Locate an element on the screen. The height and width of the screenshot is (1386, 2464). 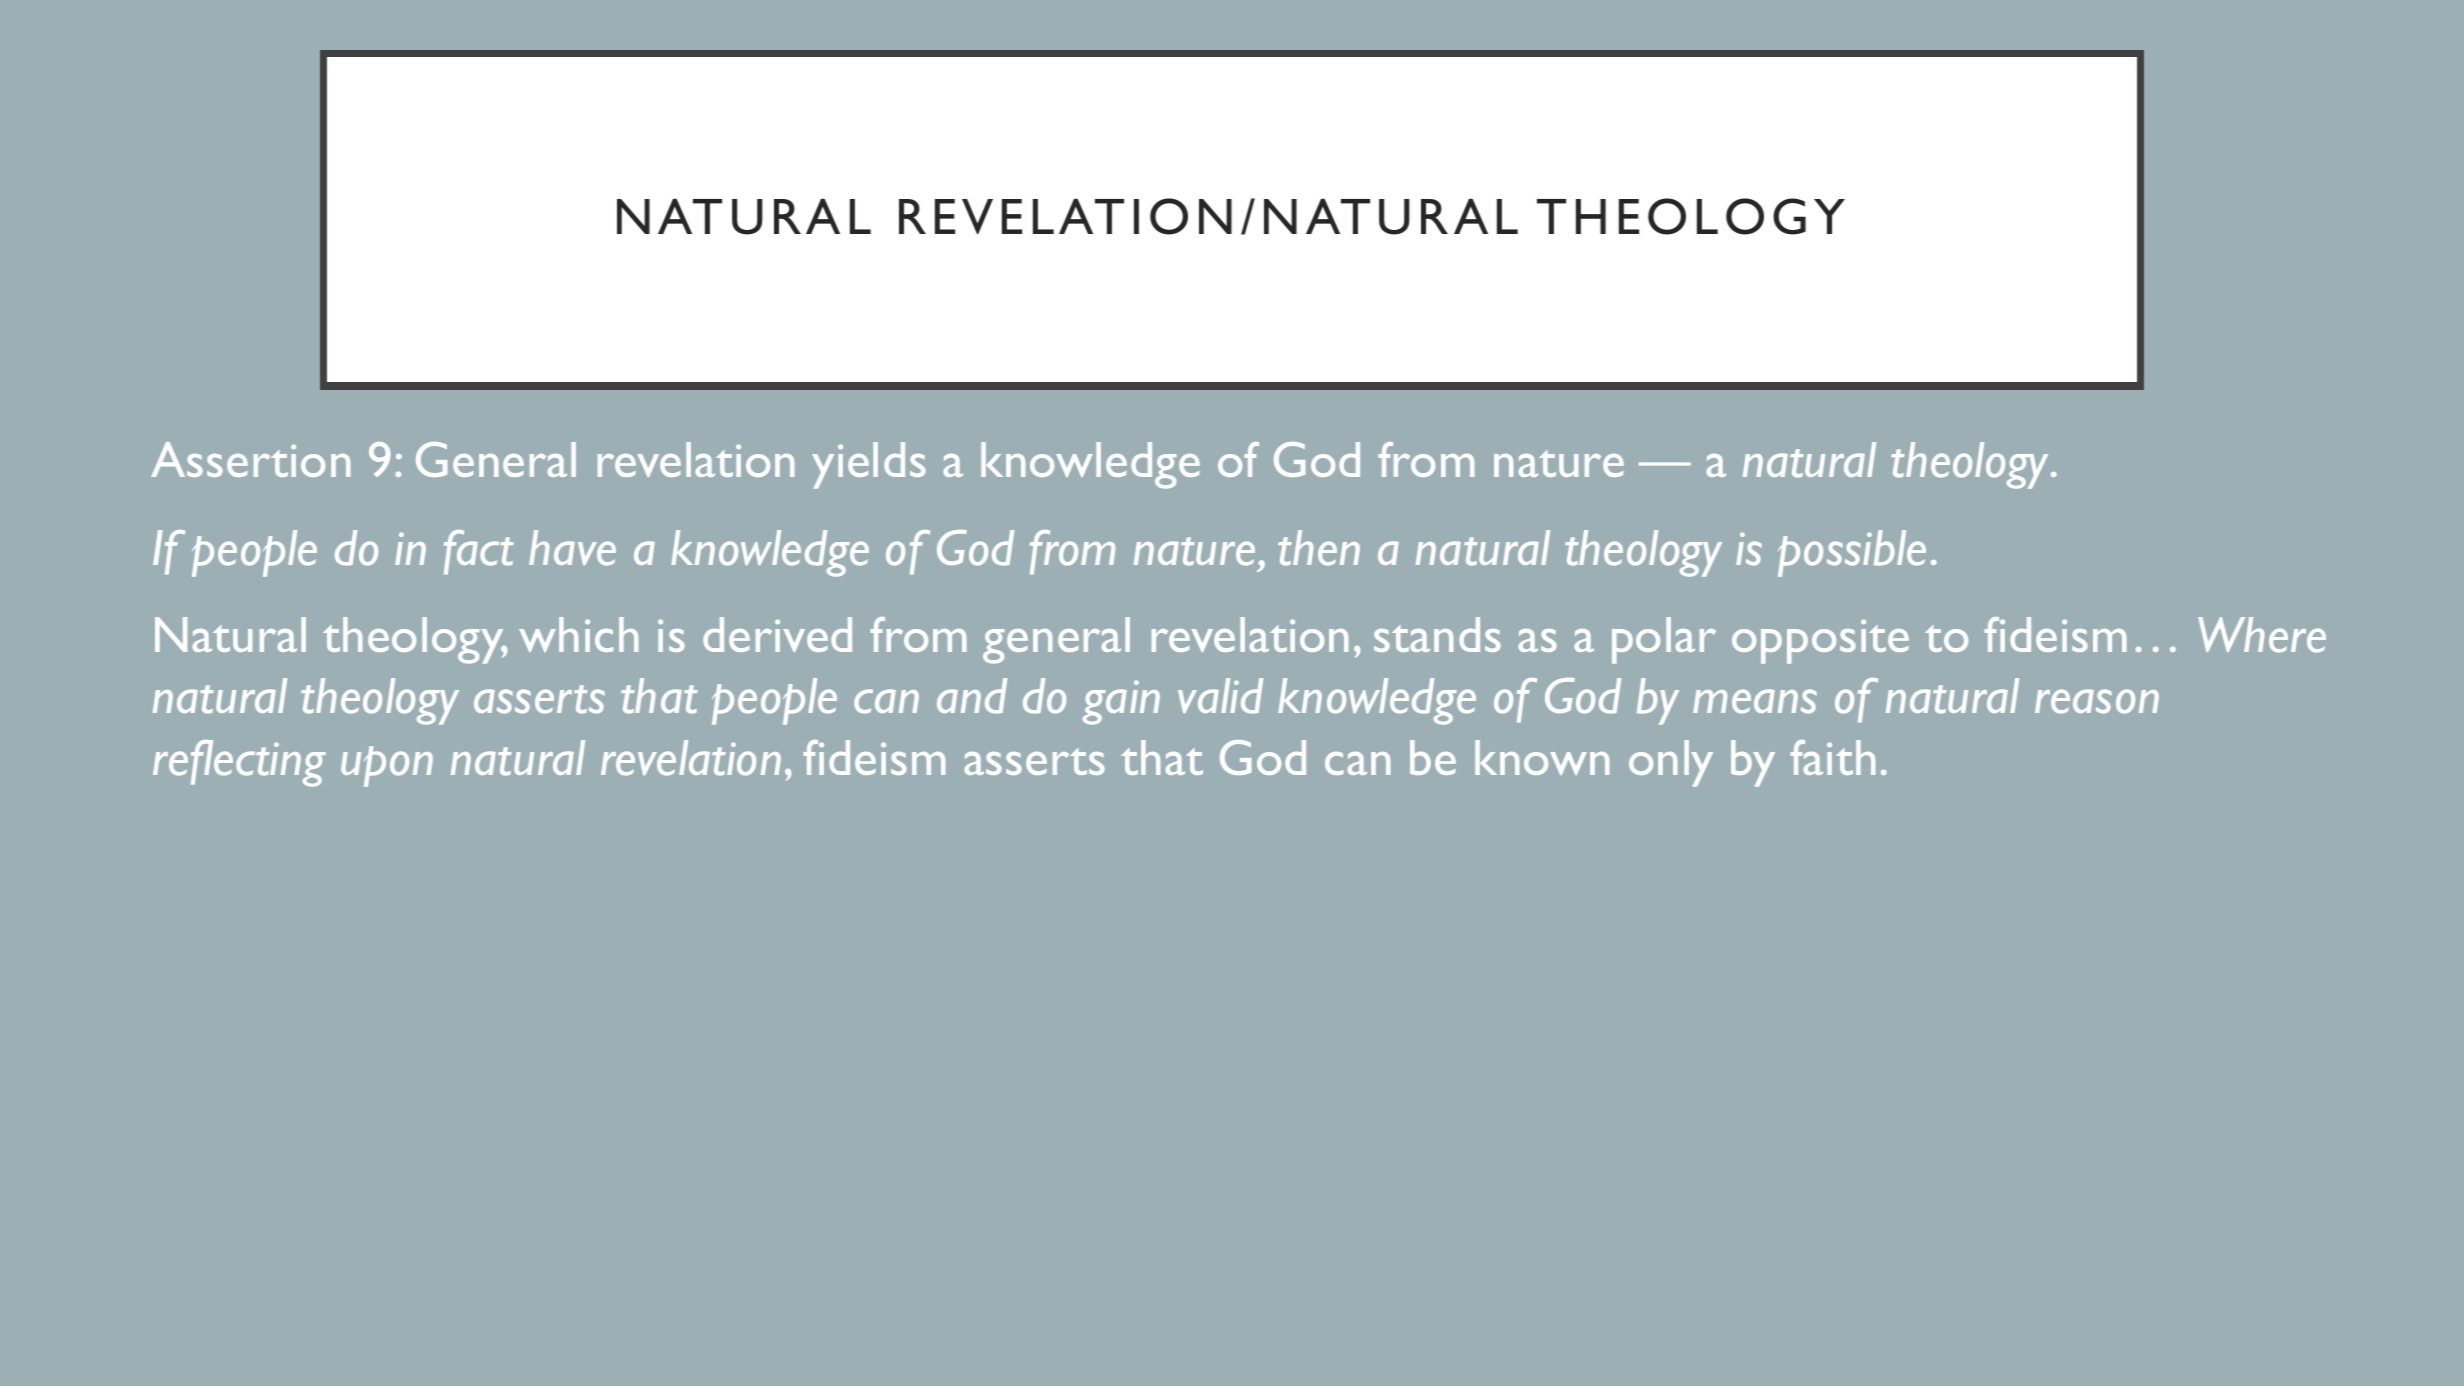
Where is located at coordinates (2262, 635).
